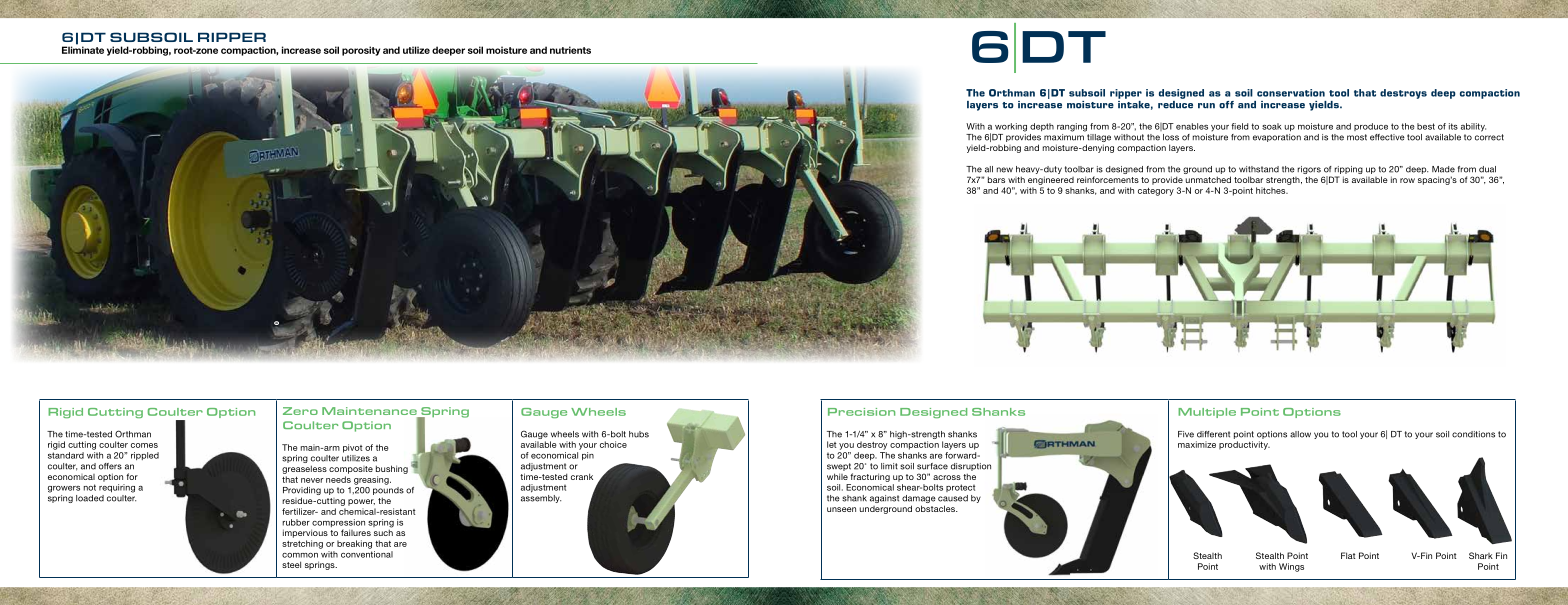  What do you see at coordinates (361, 51) in the document?
I see `porosity` at bounding box center [361, 51].
